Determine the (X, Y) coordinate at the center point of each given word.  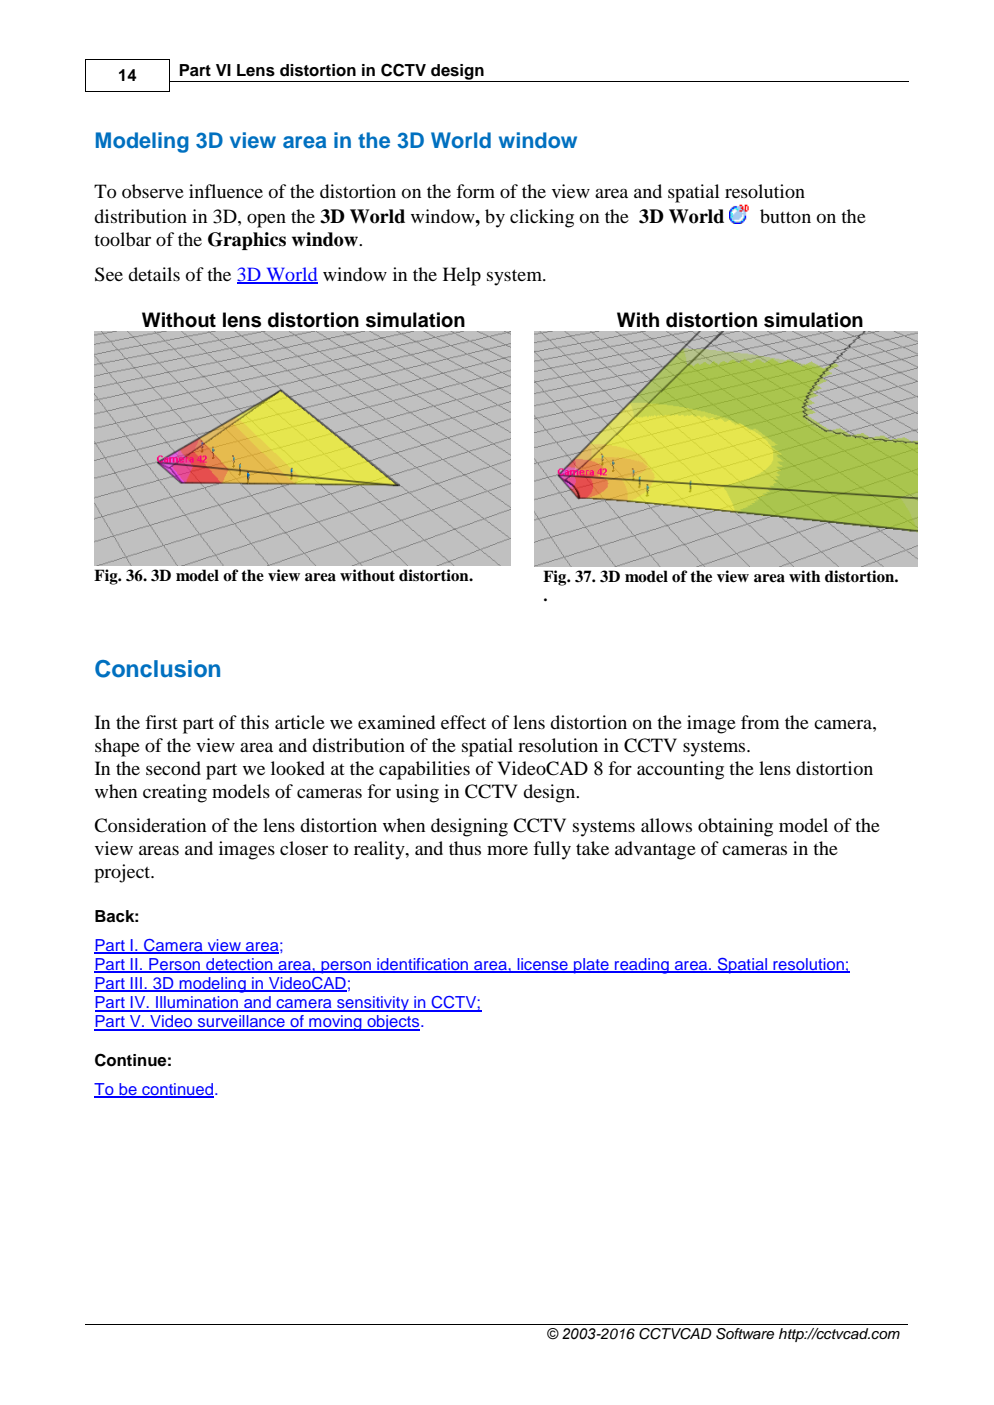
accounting (680, 770)
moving (335, 1023)
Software (745, 1334)
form (475, 191)
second (173, 768)
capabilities (424, 770)
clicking (542, 218)
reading (642, 966)
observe (153, 191)
